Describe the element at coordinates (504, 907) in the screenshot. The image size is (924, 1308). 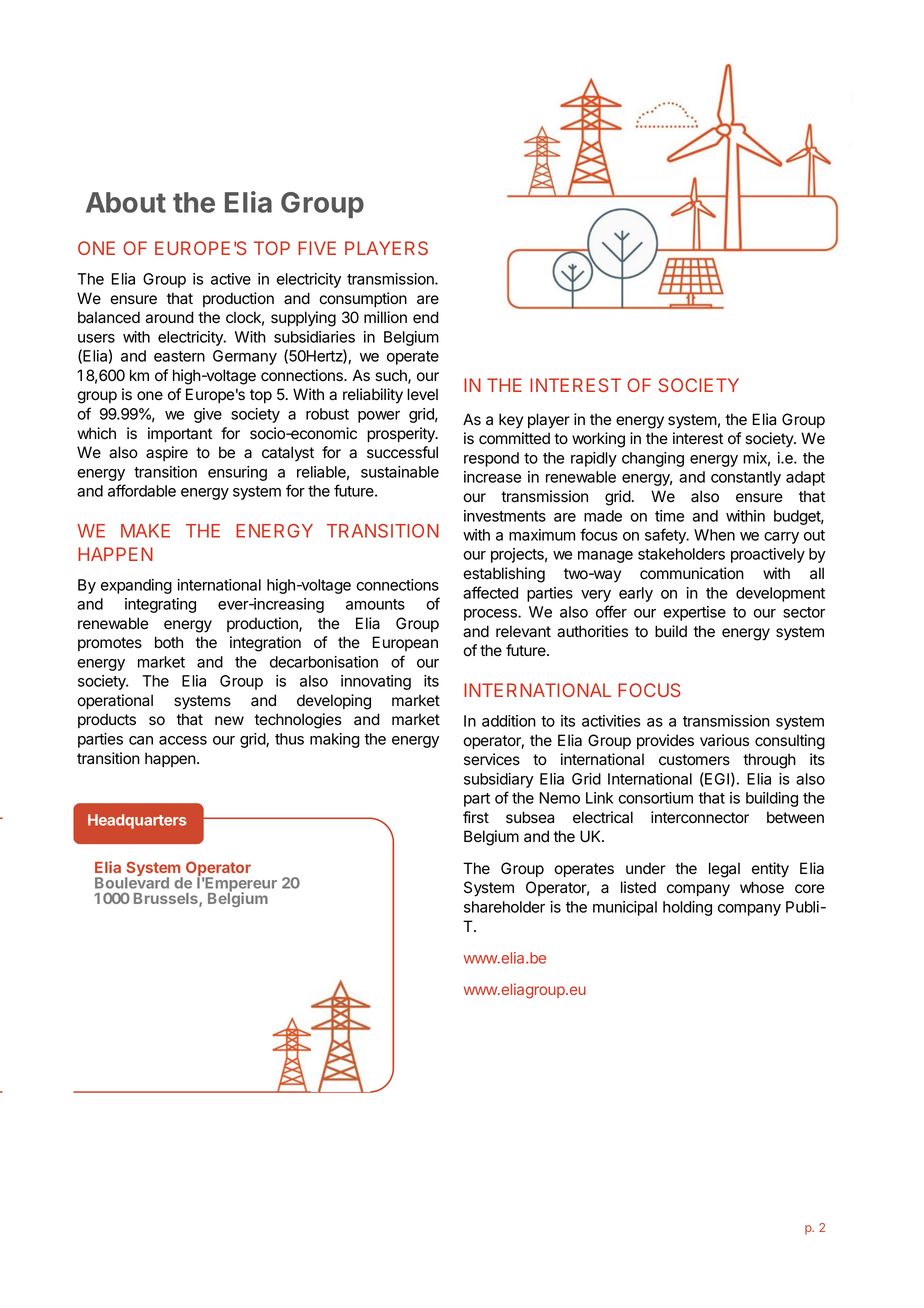
I see `shareholder` at that location.
